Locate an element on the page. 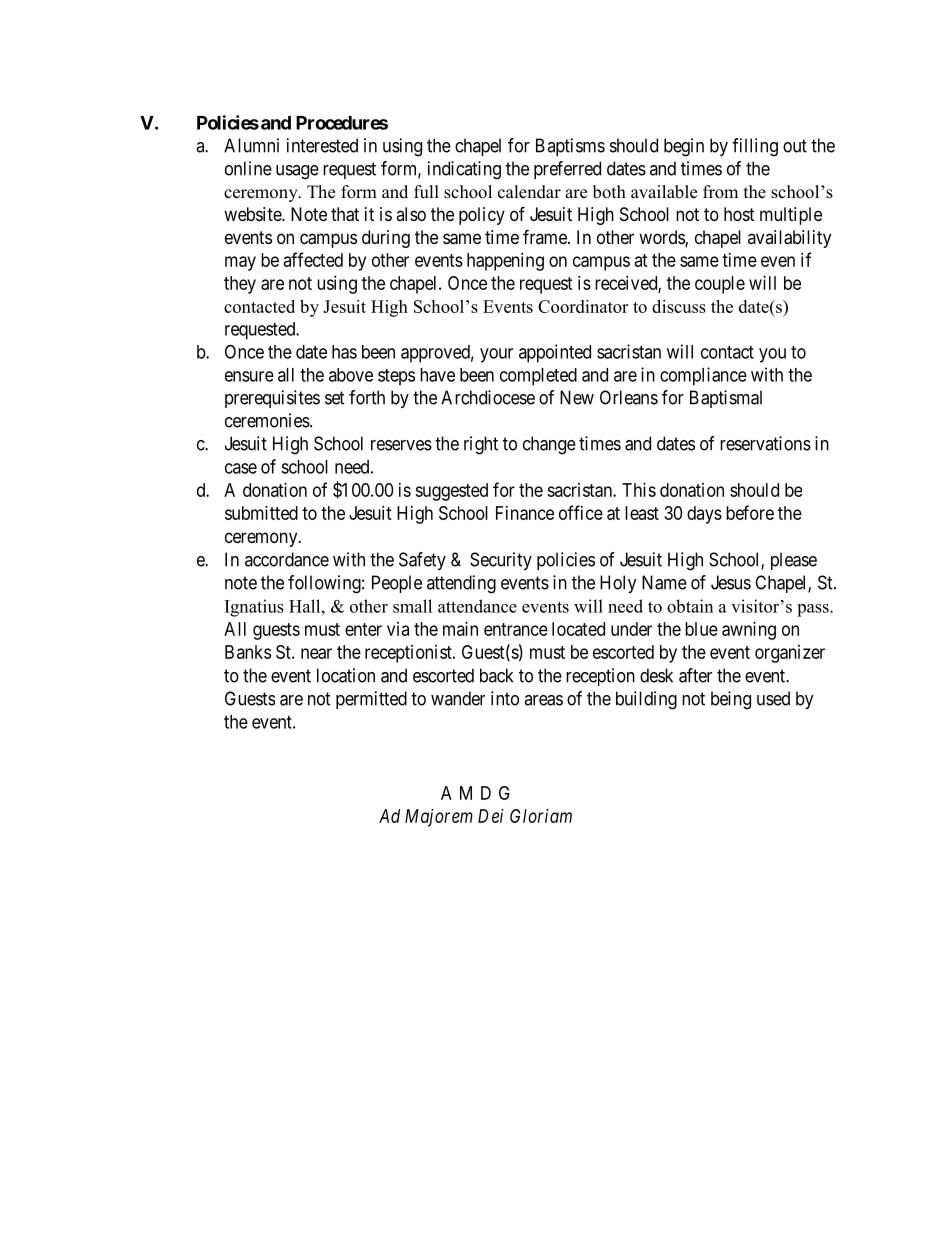  filling is located at coordinates (755, 147).
